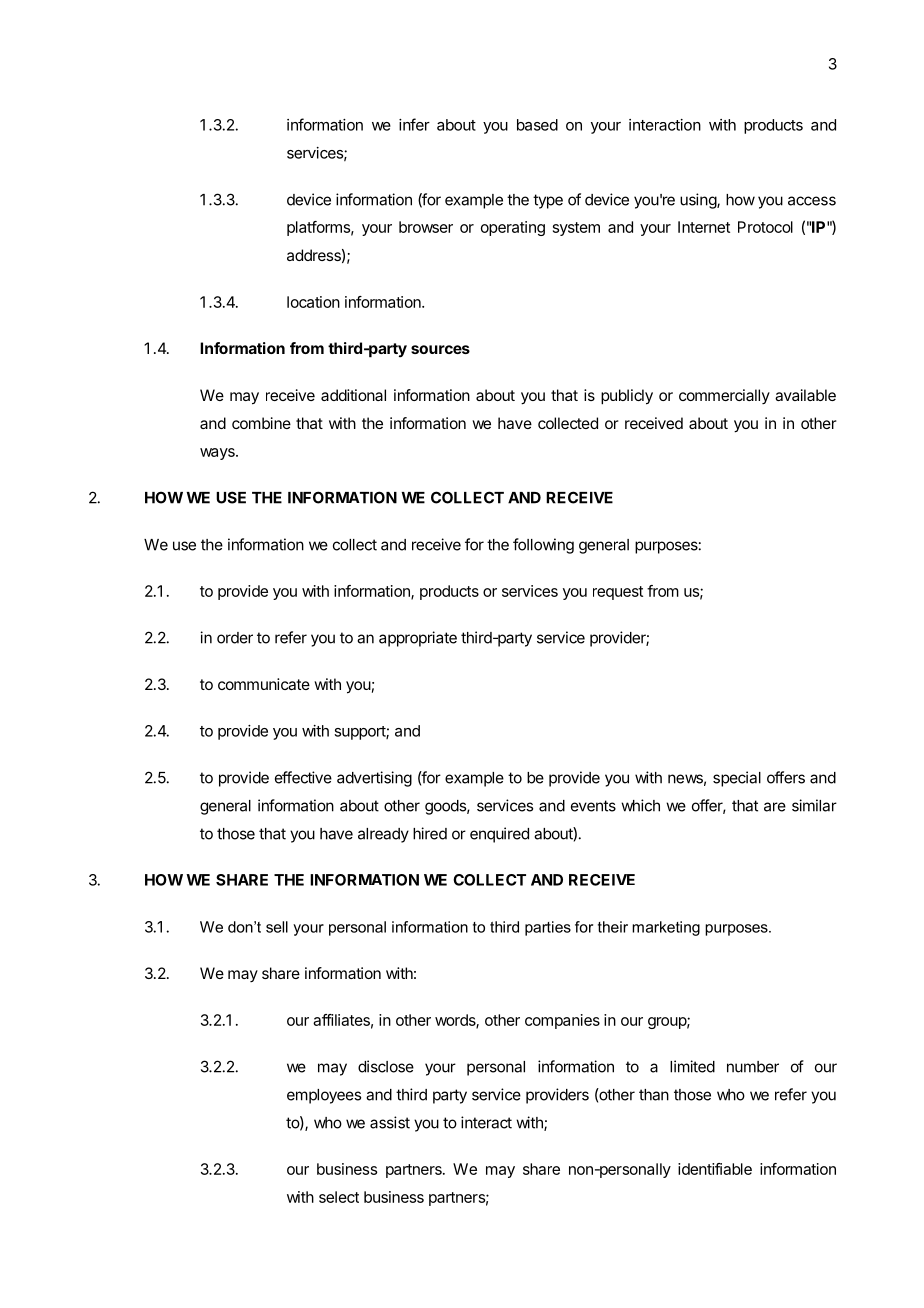 The width and height of the document is (924, 1308). Describe the element at coordinates (699, 201) in the document. I see `using` at that location.
